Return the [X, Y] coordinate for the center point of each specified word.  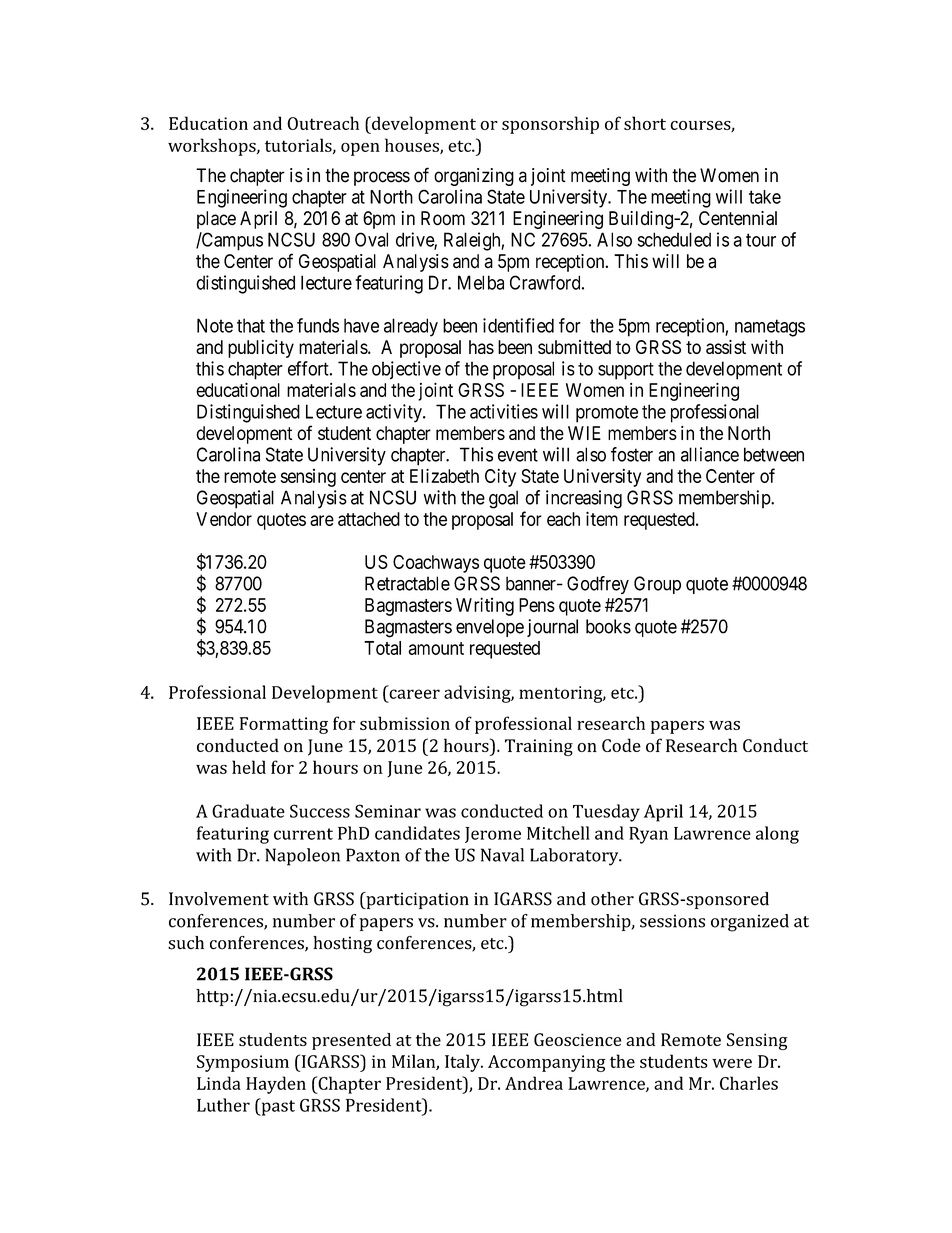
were [732, 1063]
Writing [485, 606]
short [645, 123]
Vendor [224, 519]
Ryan [648, 835]
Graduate [248, 811]
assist [726, 347]
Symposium [243, 1063]
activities [504, 411]
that [251, 325]
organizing [474, 177]
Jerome [493, 835]
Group [657, 585]
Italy [463, 1063]
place [216, 220]
